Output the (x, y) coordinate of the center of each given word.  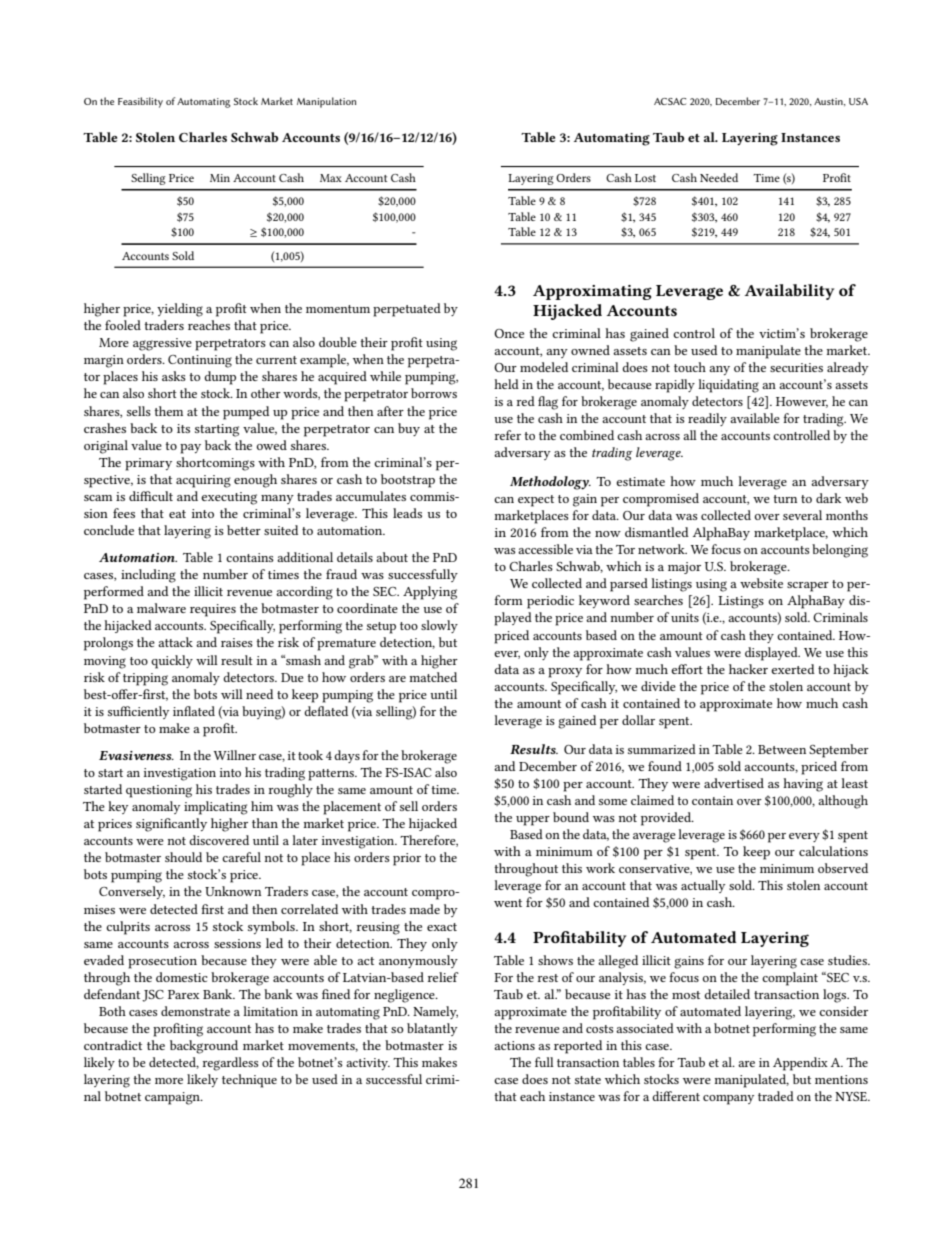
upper (533, 821)
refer (507, 435)
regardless (230, 1064)
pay (190, 449)
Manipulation (326, 102)
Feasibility (140, 102)
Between (782, 749)
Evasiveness (136, 755)
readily (707, 419)
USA (858, 101)
